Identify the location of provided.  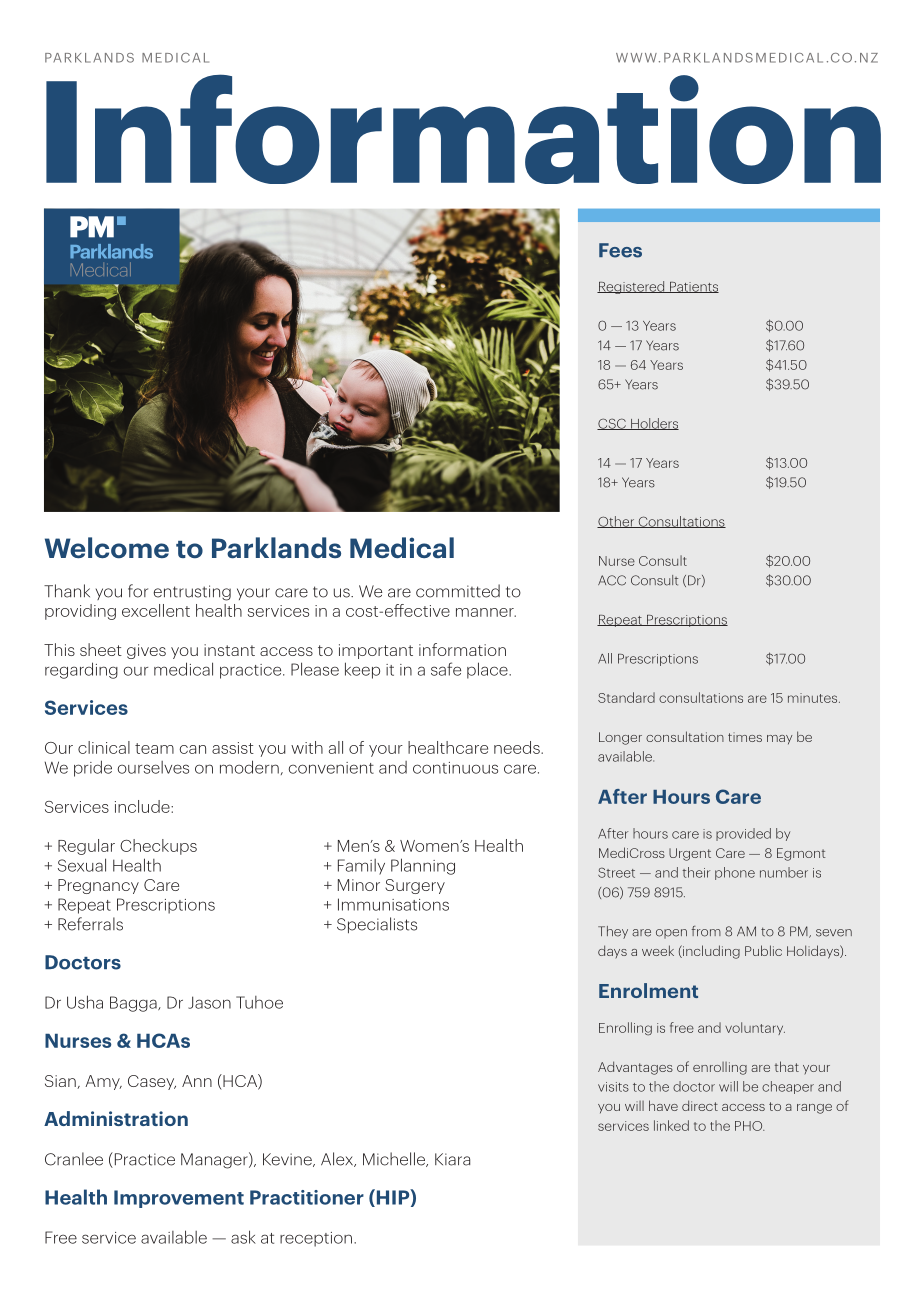
(743, 834).
